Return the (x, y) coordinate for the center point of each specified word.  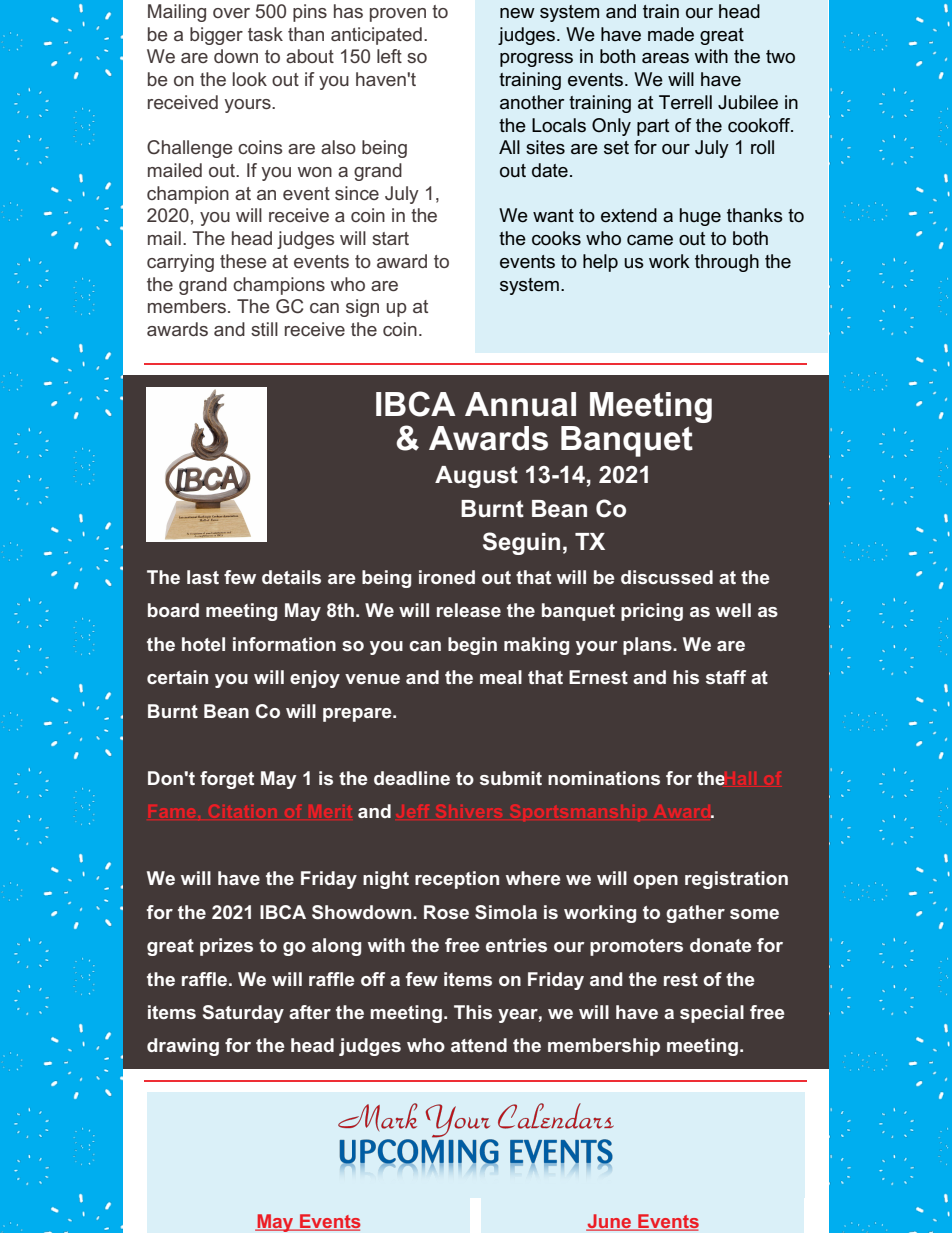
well (733, 610)
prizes (226, 947)
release (469, 610)
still (264, 329)
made (671, 34)
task (265, 34)
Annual (520, 404)
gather (695, 914)
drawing (183, 1047)
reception (457, 880)
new (517, 13)
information (284, 644)
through (727, 263)
